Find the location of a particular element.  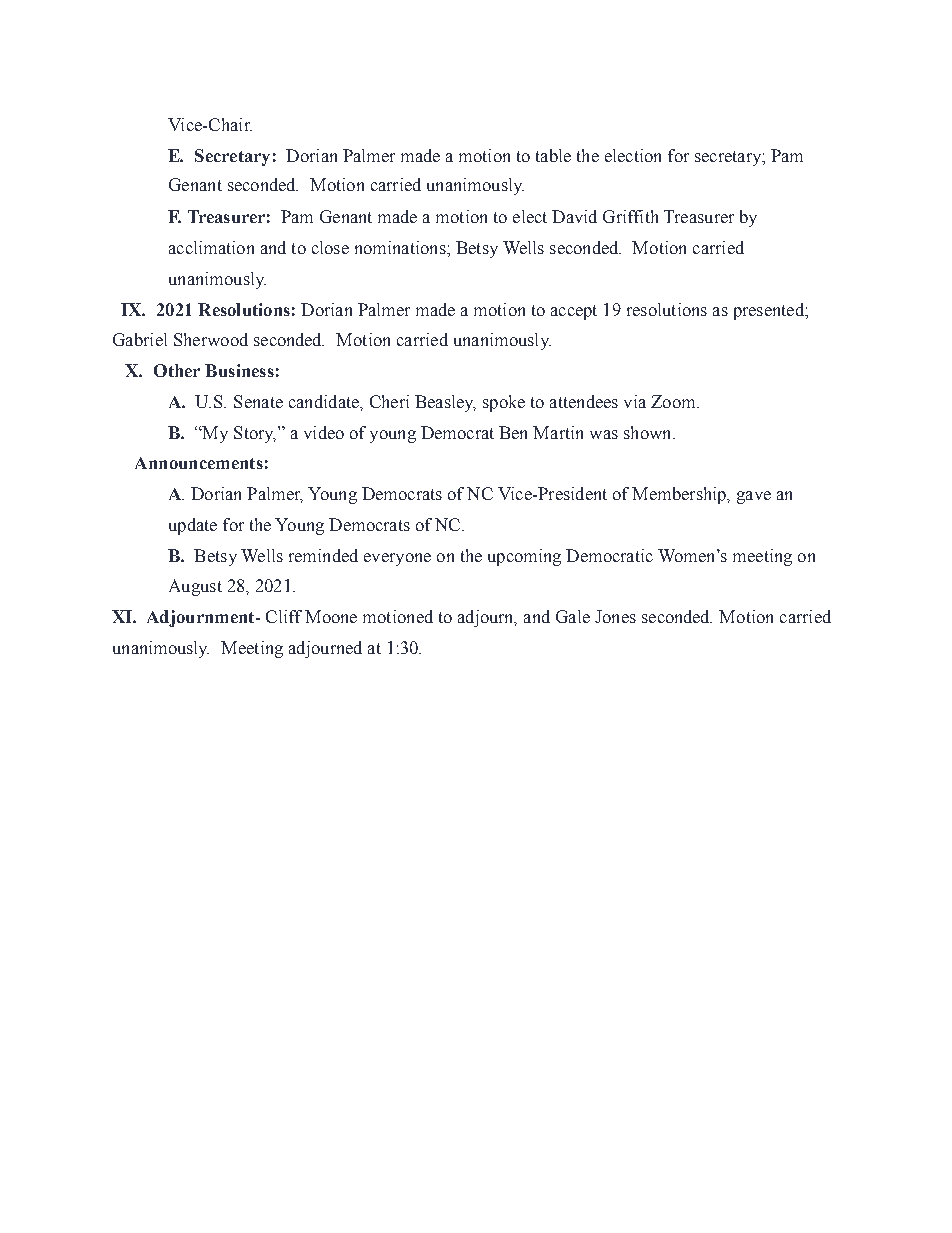

Jones is located at coordinates (615, 616).
